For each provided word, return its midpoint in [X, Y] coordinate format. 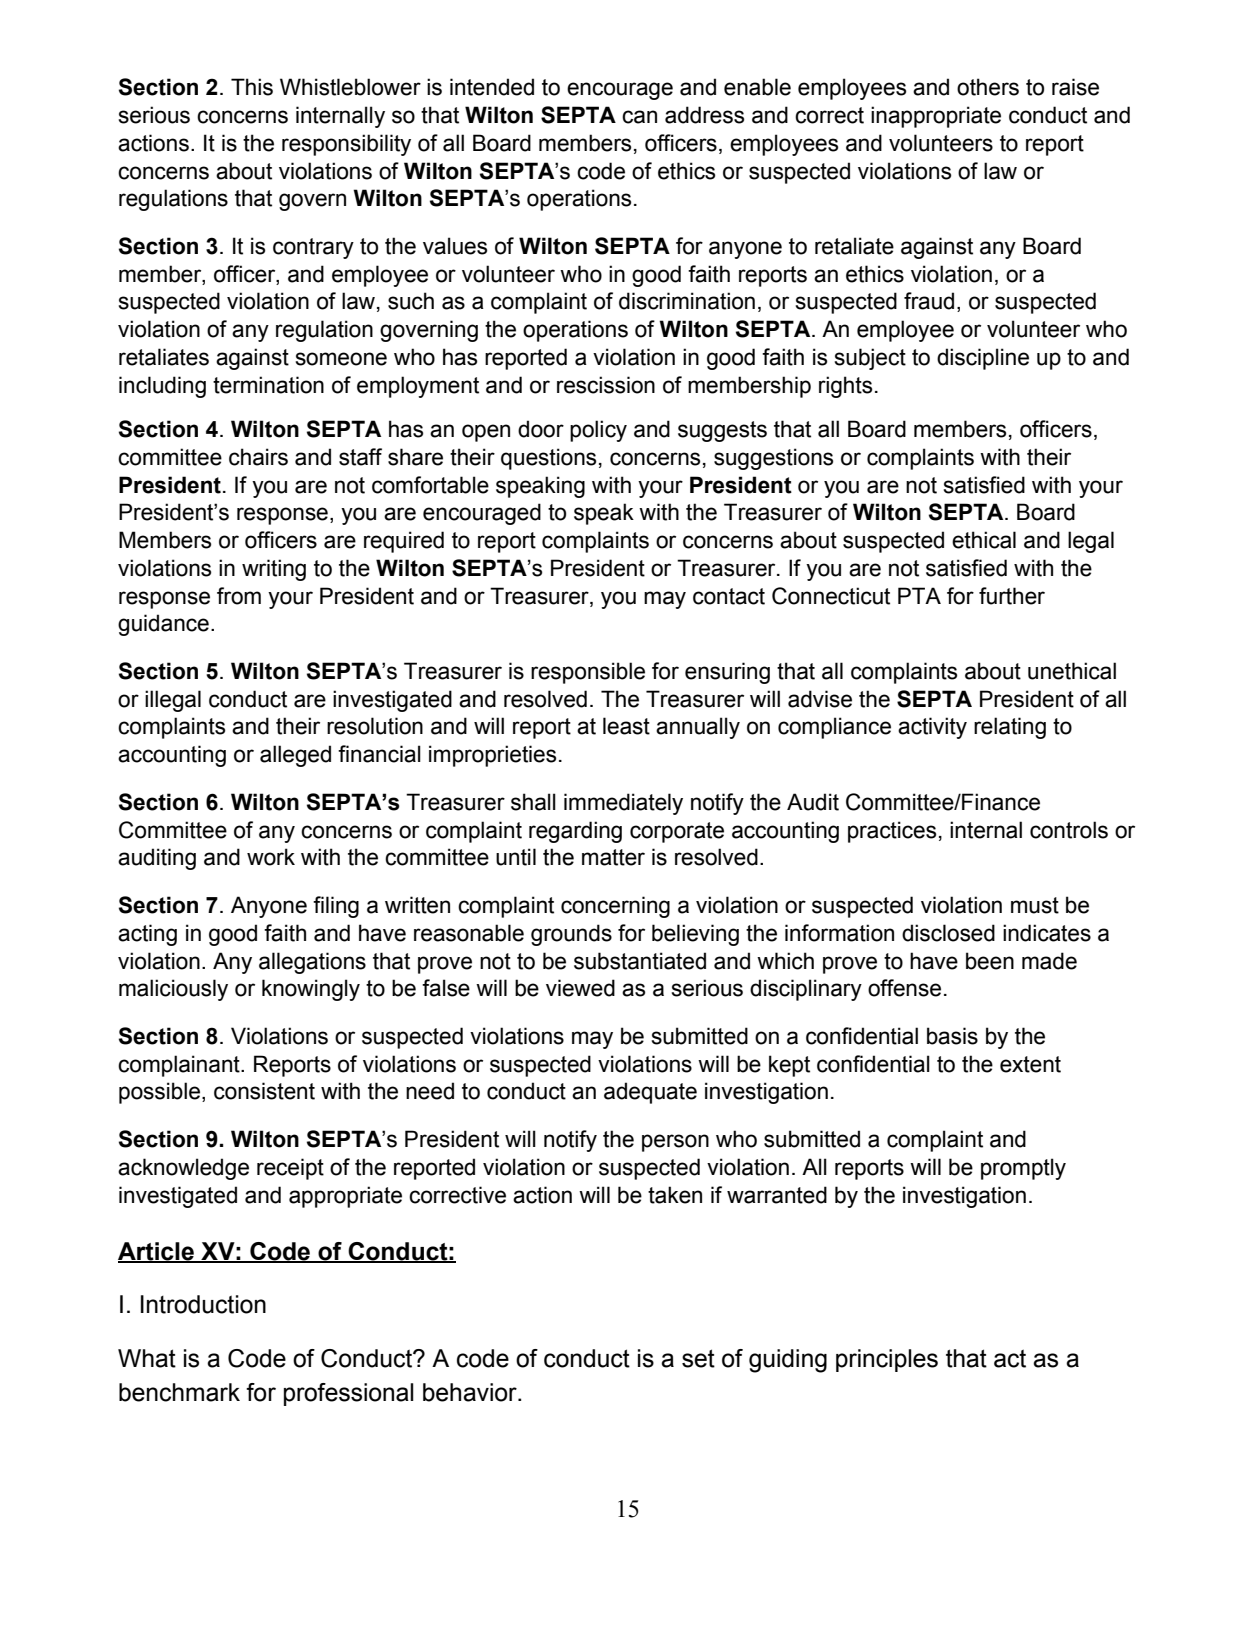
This [252, 87]
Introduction [203, 1304]
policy [598, 431]
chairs [258, 457]
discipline [983, 359]
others [988, 87]
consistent [264, 1091]
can [639, 117]
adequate [650, 1093]
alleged [295, 756]
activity [932, 728]
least [626, 726]
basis [952, 1036]
